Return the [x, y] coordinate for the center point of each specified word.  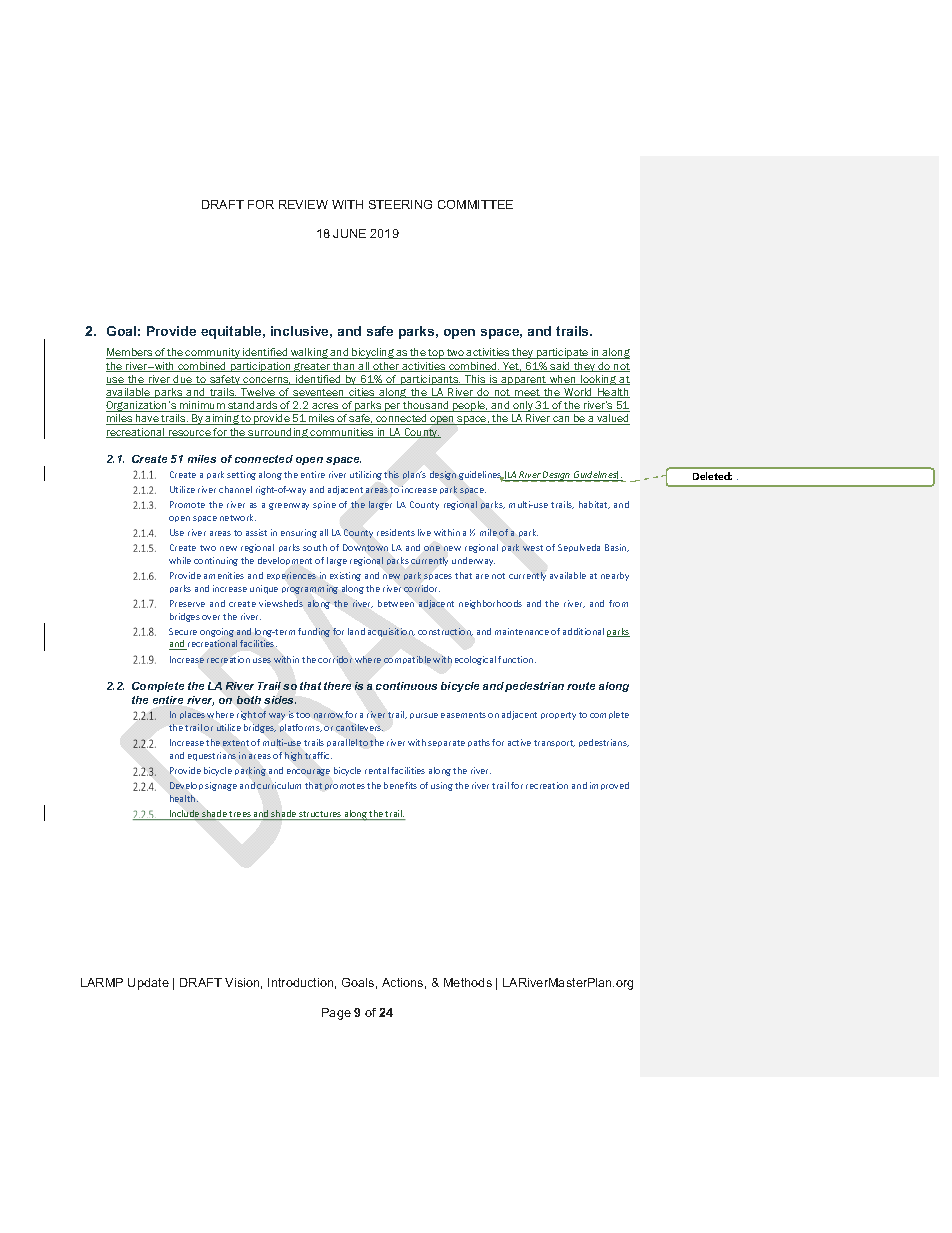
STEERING [400, 204]
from [618, 603]
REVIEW [303, 204]
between [396, 603]
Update [148, 984]
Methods [468, 982]
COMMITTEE [475, 204]
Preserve [187, 603]
